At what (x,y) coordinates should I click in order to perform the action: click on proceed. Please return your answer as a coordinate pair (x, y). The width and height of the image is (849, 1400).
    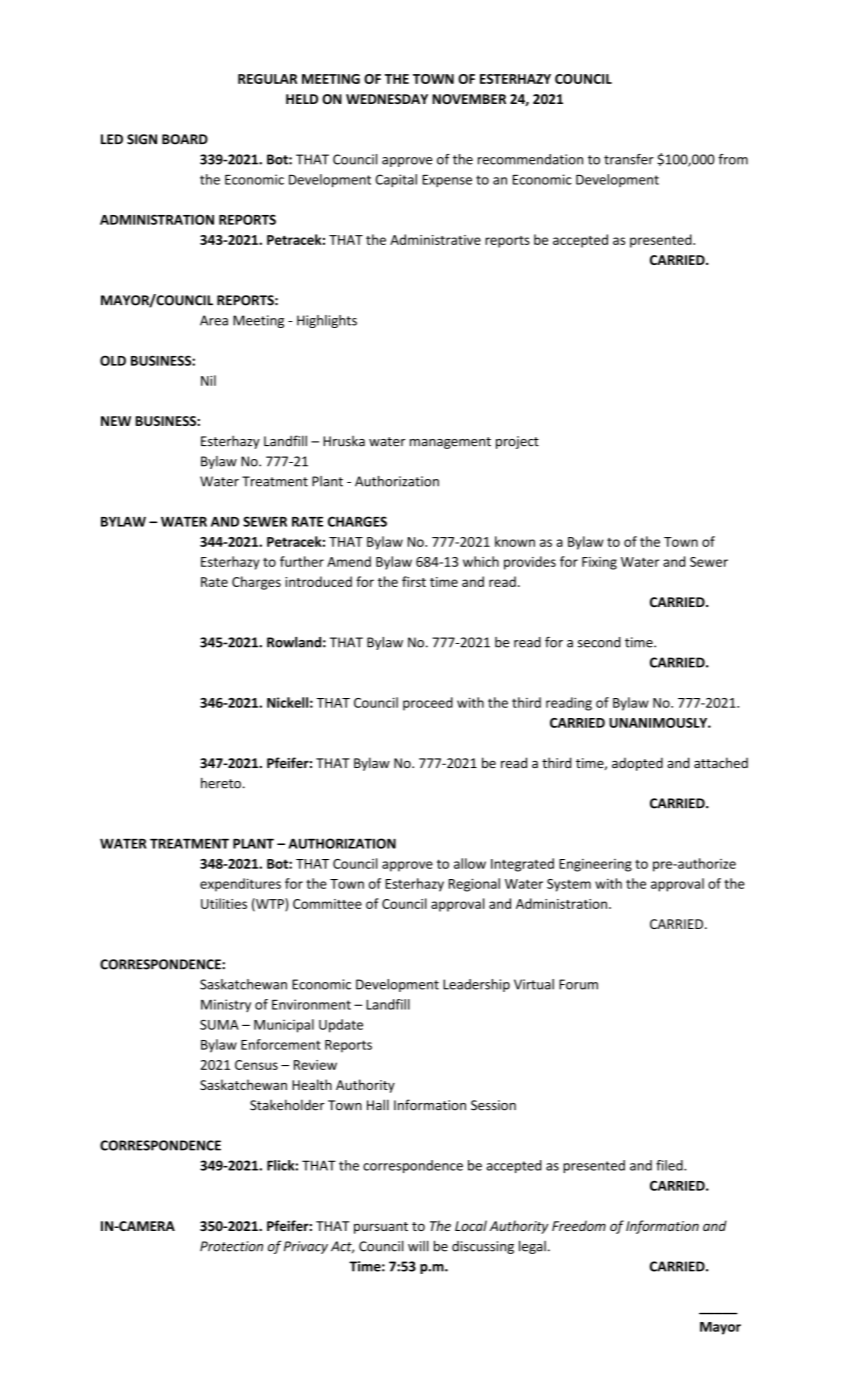
    Looking at the image, I should click on (428, 704).
